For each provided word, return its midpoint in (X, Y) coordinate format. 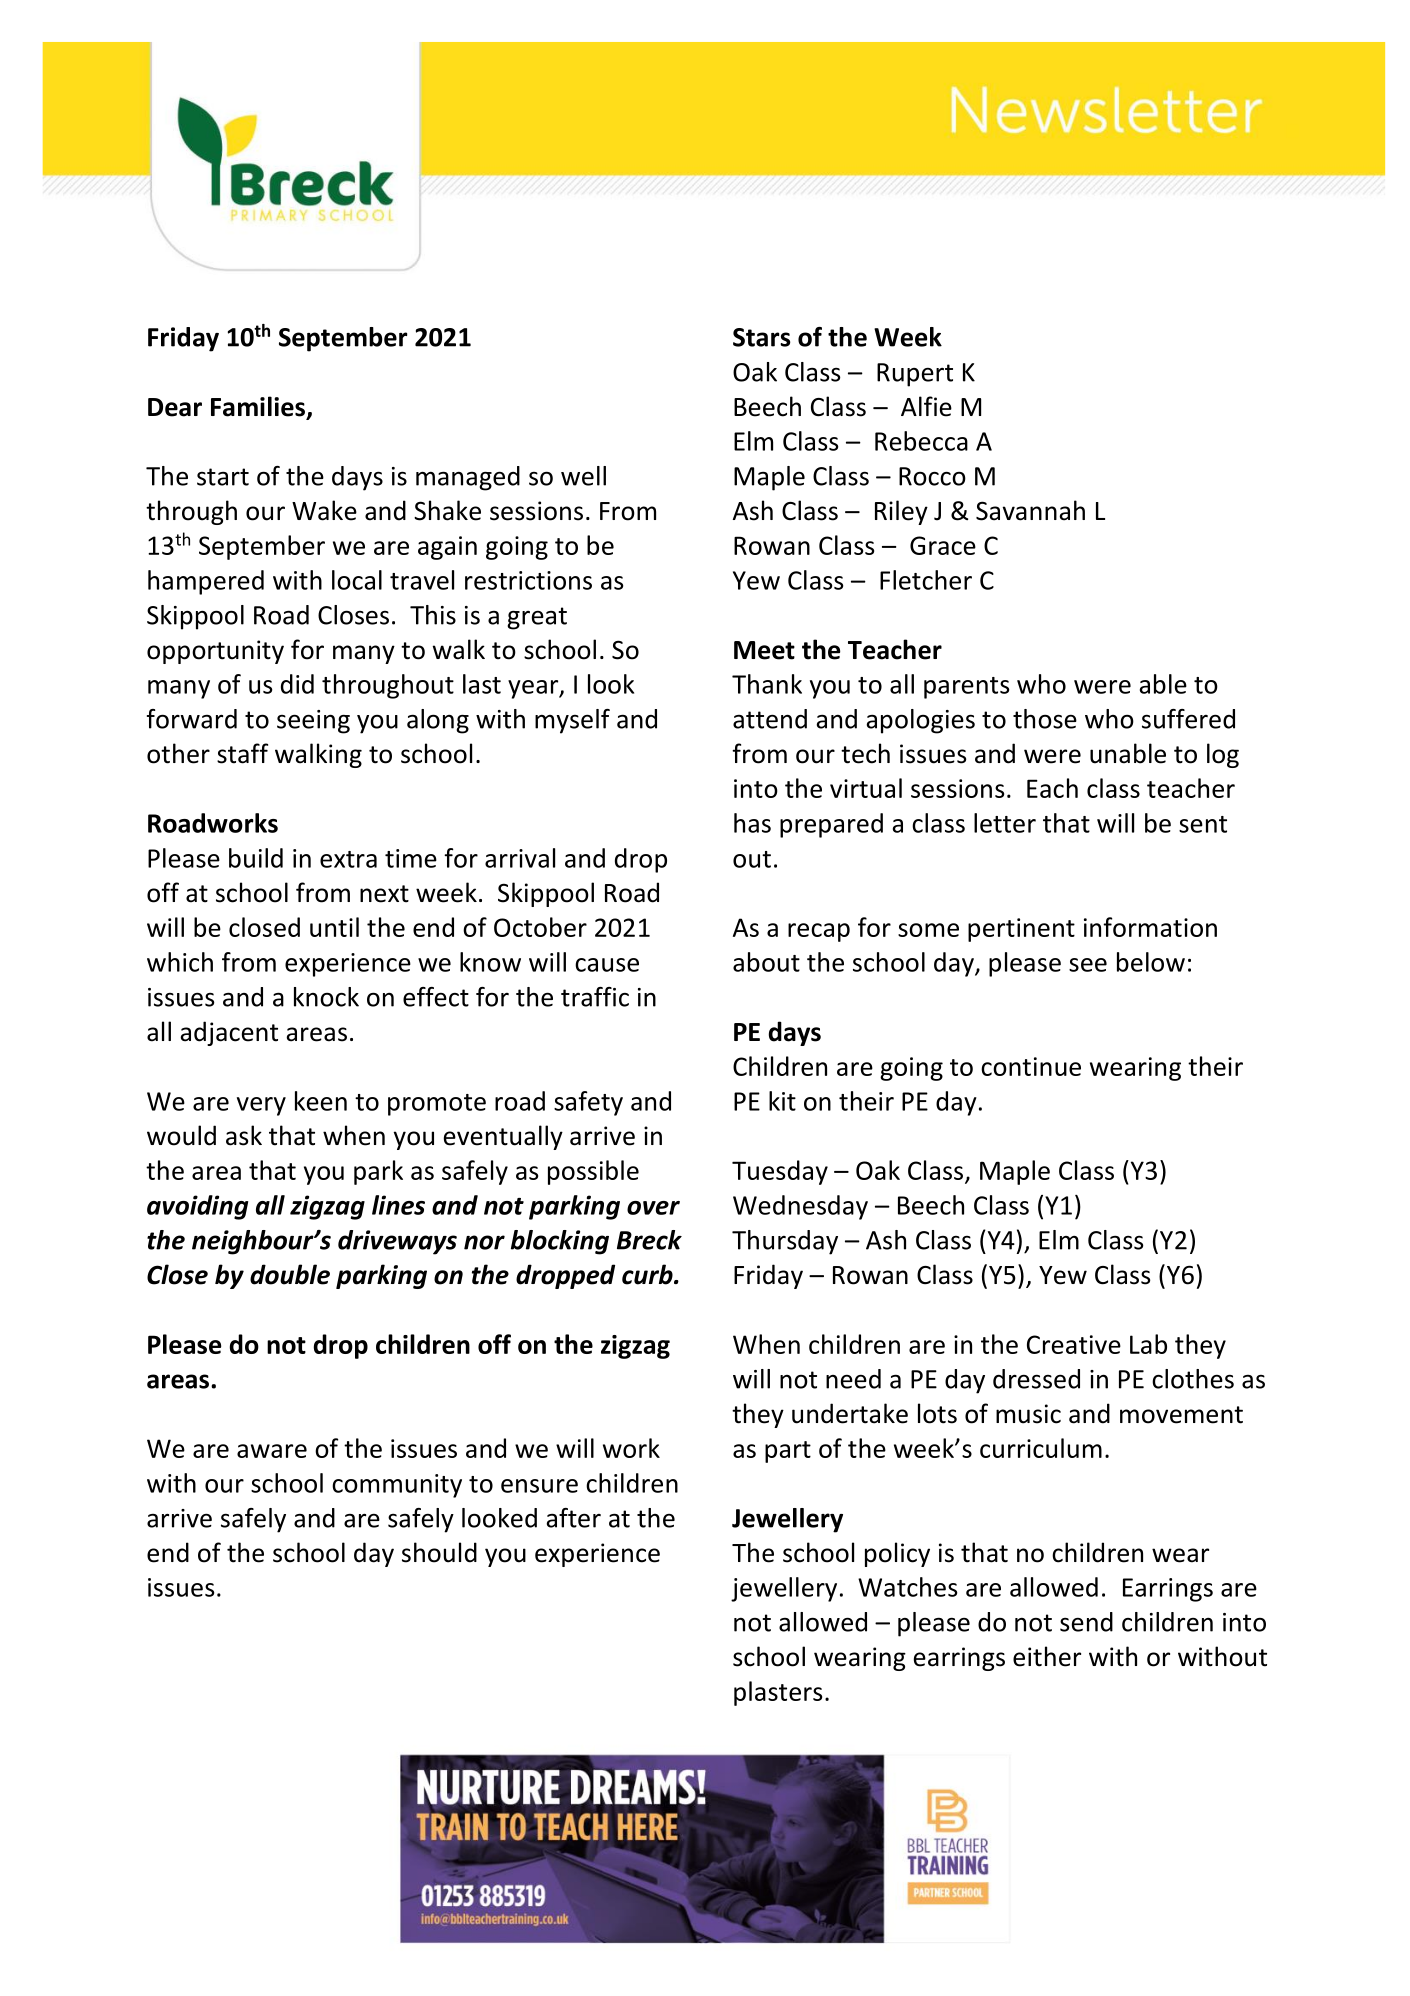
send (1086, 1622)
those (1045, 719)
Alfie (926, 406)
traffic (595, 997)
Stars (761, 337)
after (574, 1518)
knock (326, 997)
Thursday (785, 1242)
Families (258, 406)
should (439, 1552)
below (1151, 962)
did (297, 684)
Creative (1074, 1344)
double (290, 1274)
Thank (767, 684)
